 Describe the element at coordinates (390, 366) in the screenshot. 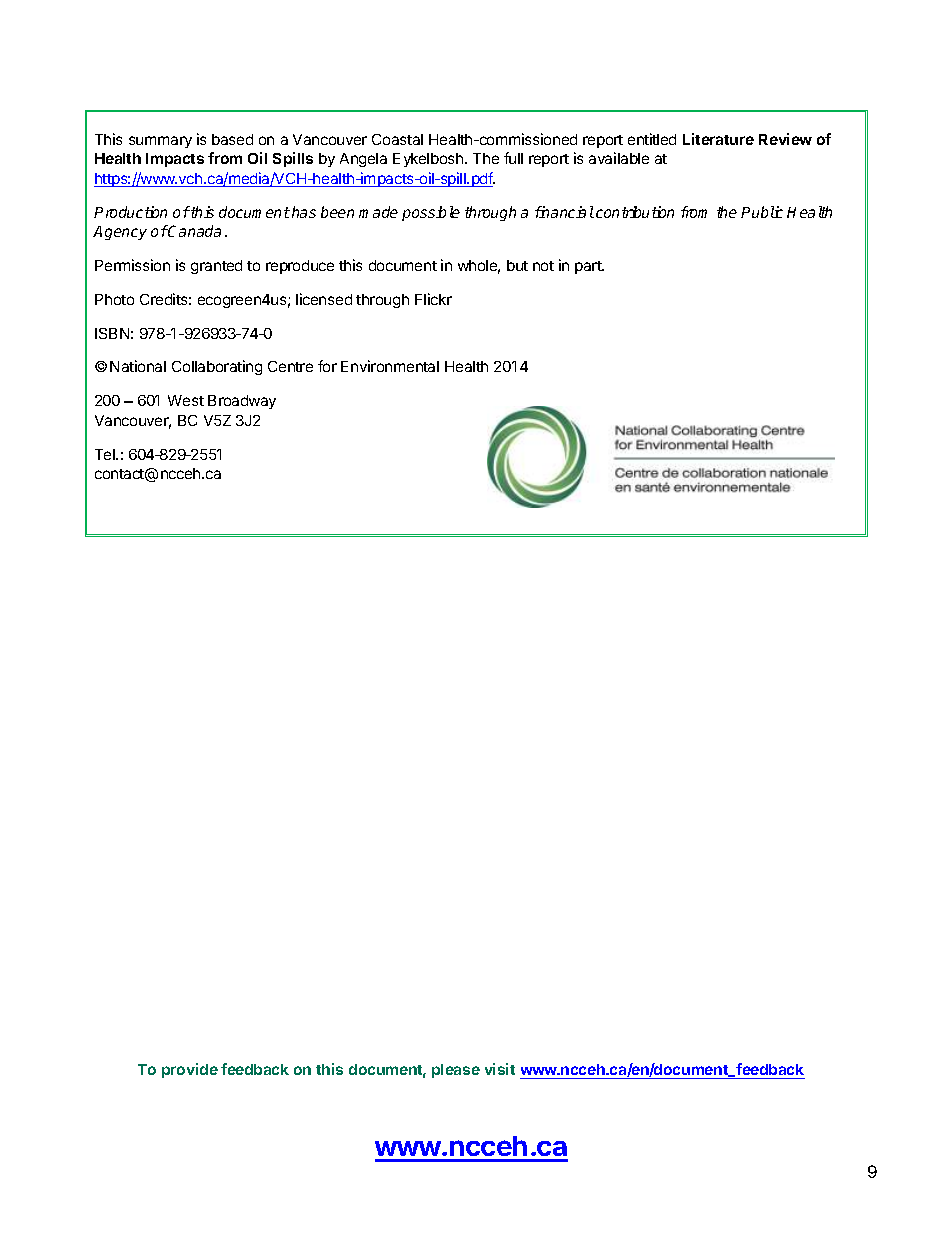

I see `Environmental` at that location.
